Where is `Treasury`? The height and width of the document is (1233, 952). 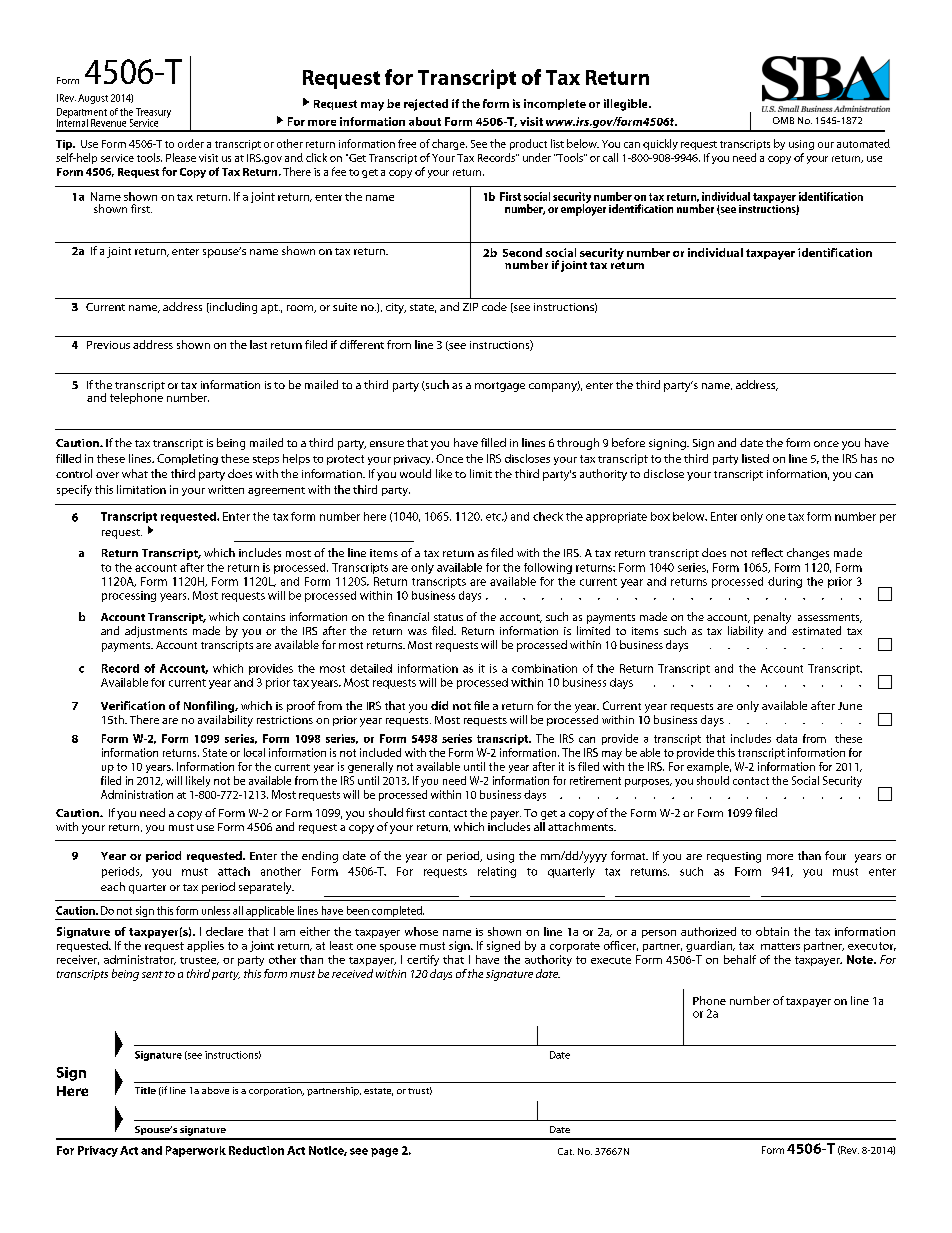
Treasury is located at coordinates (153, 114).
